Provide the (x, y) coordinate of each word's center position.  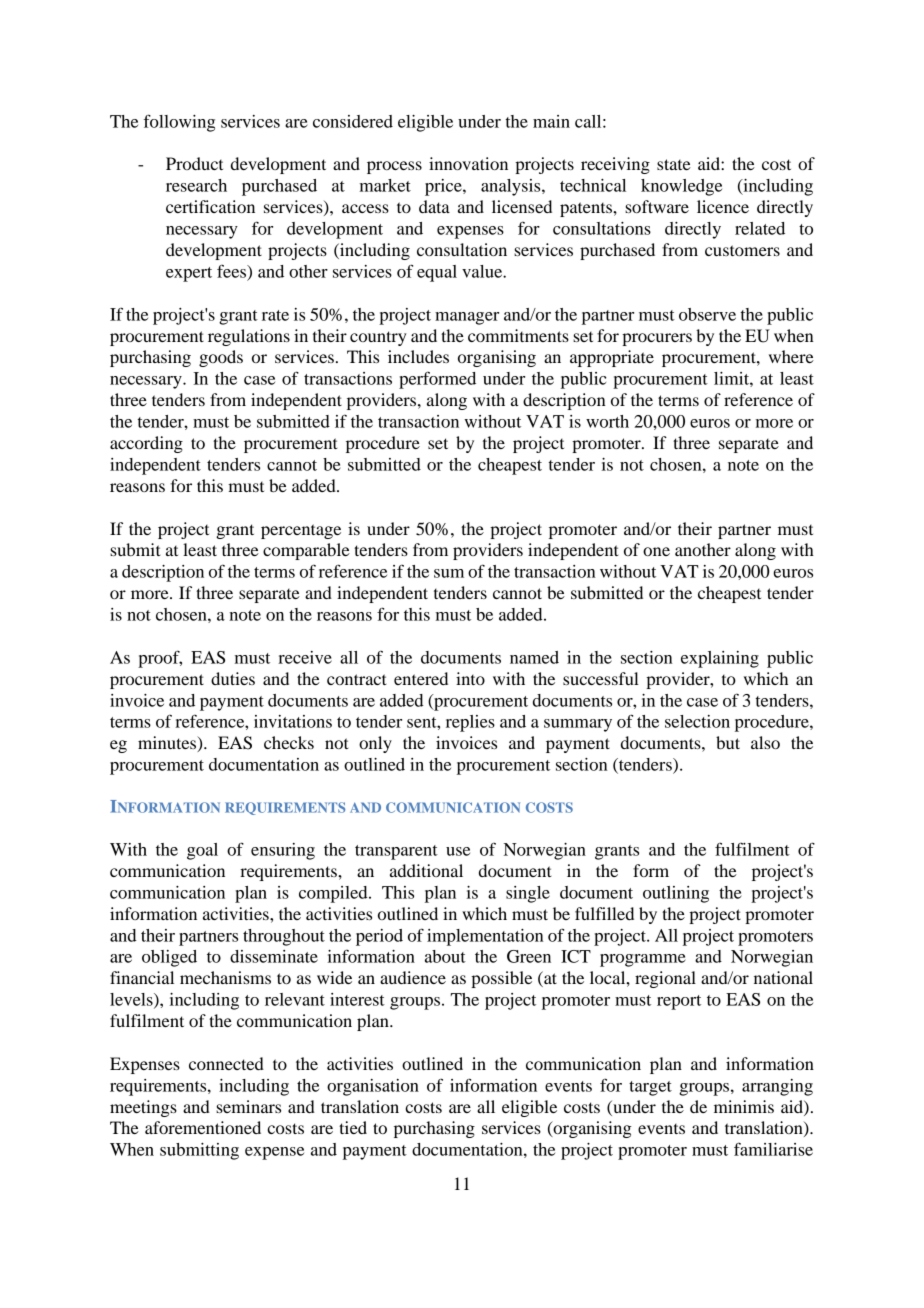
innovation (468, 163)
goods (221, 358)
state (674, 164)
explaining (720, 659)
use (458, 851)
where (791, 356)
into (470, 678)
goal (202, 851)
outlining (676, 894)
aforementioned (203, 1127)
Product (194, 163)
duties (233, 678)
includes (418, 356)
